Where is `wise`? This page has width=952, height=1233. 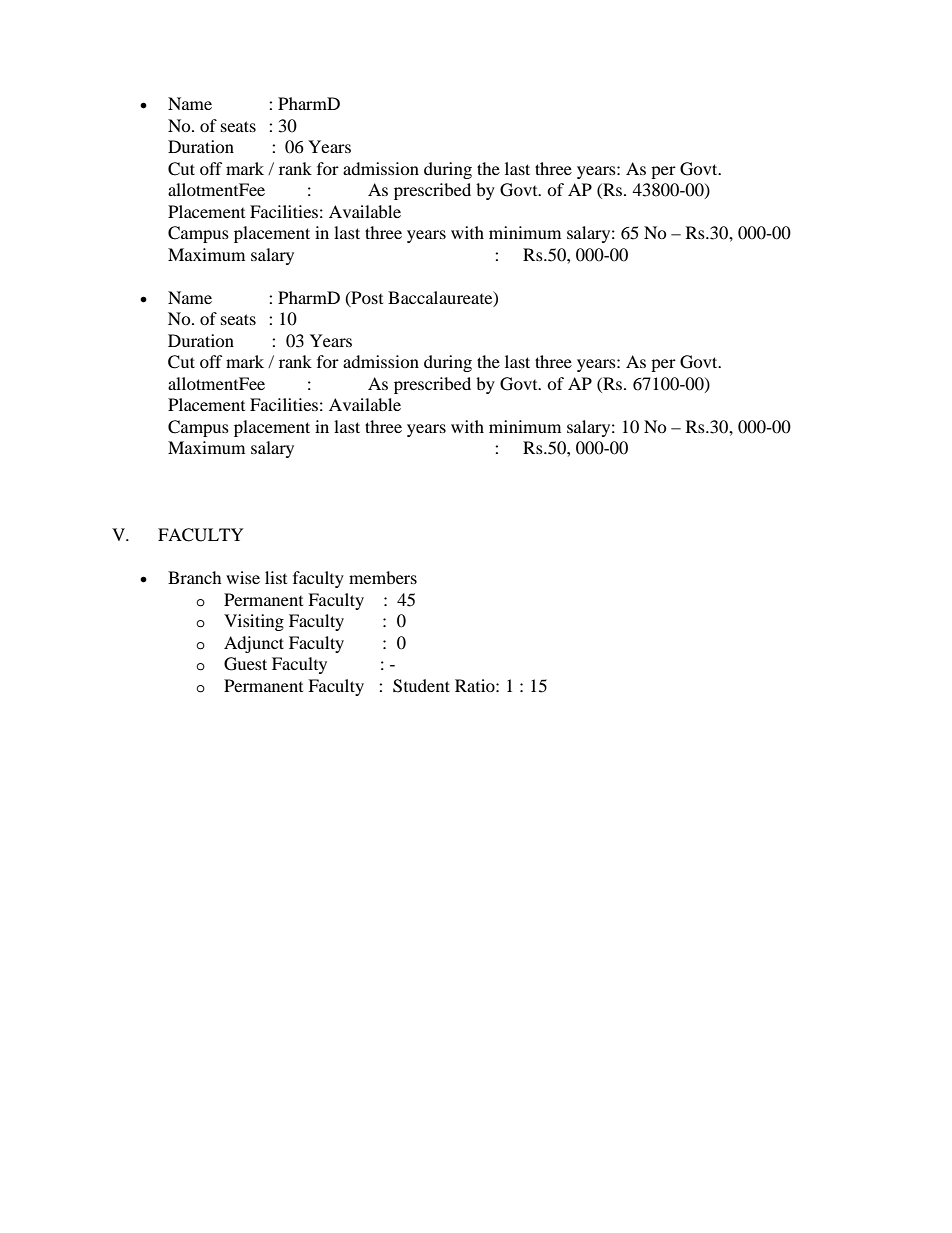 wise is located at coordinates (243, 577).
